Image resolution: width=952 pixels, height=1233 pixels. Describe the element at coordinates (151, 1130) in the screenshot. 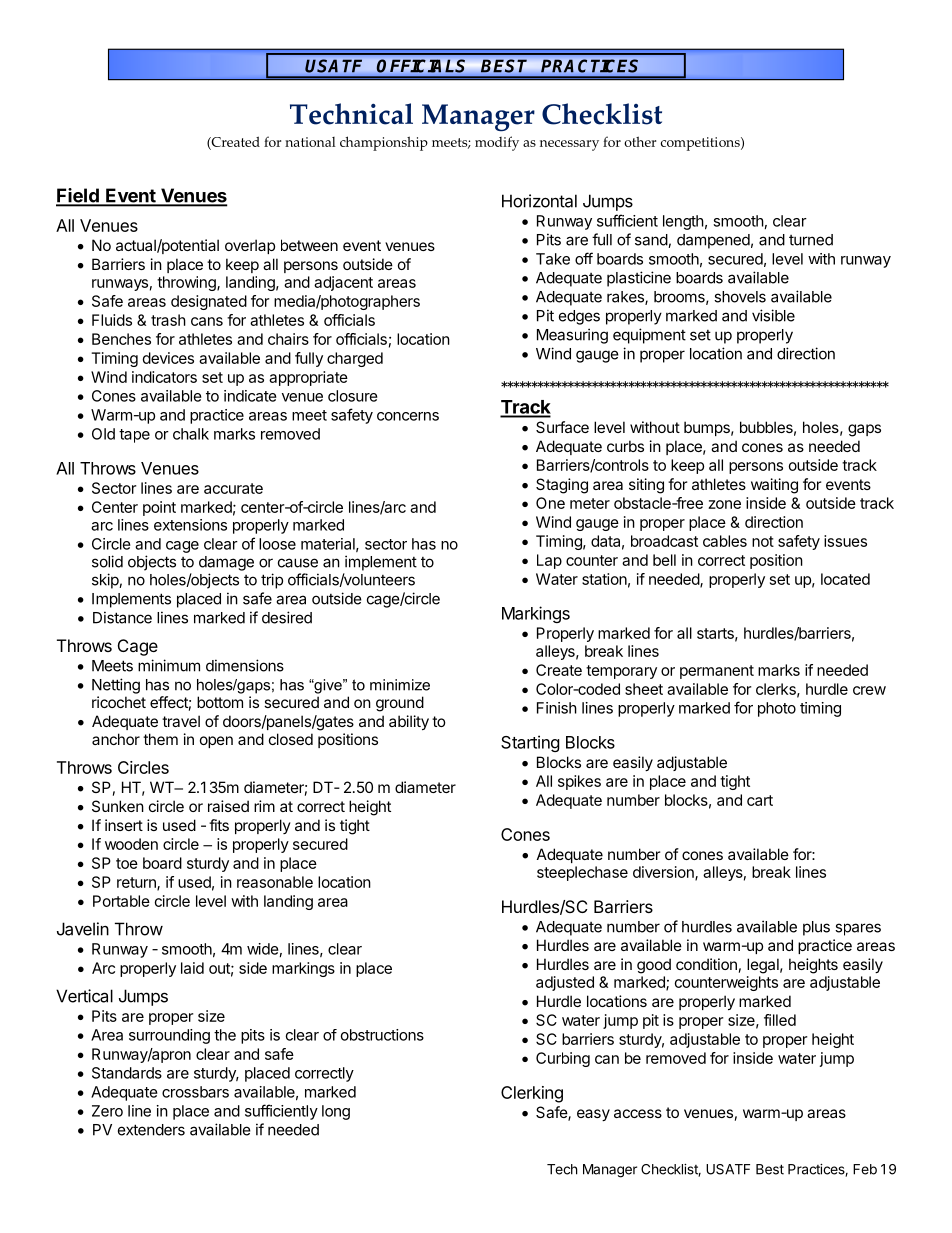

I see `extenders` at that location.
